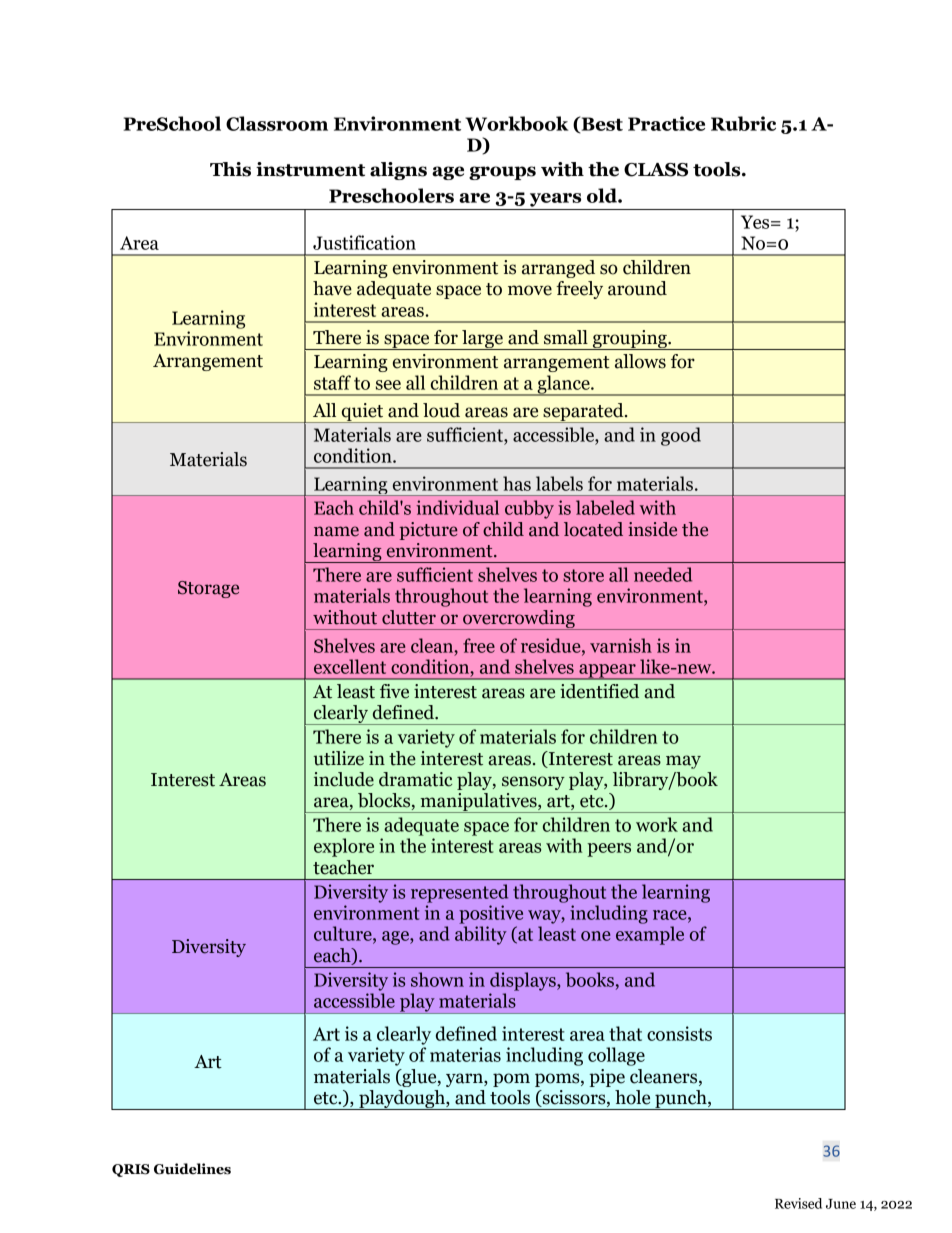 This image has width=952, height=1233. Describe the element at coordinates (743, 123) in the image. I see `Rubric` at that location.
